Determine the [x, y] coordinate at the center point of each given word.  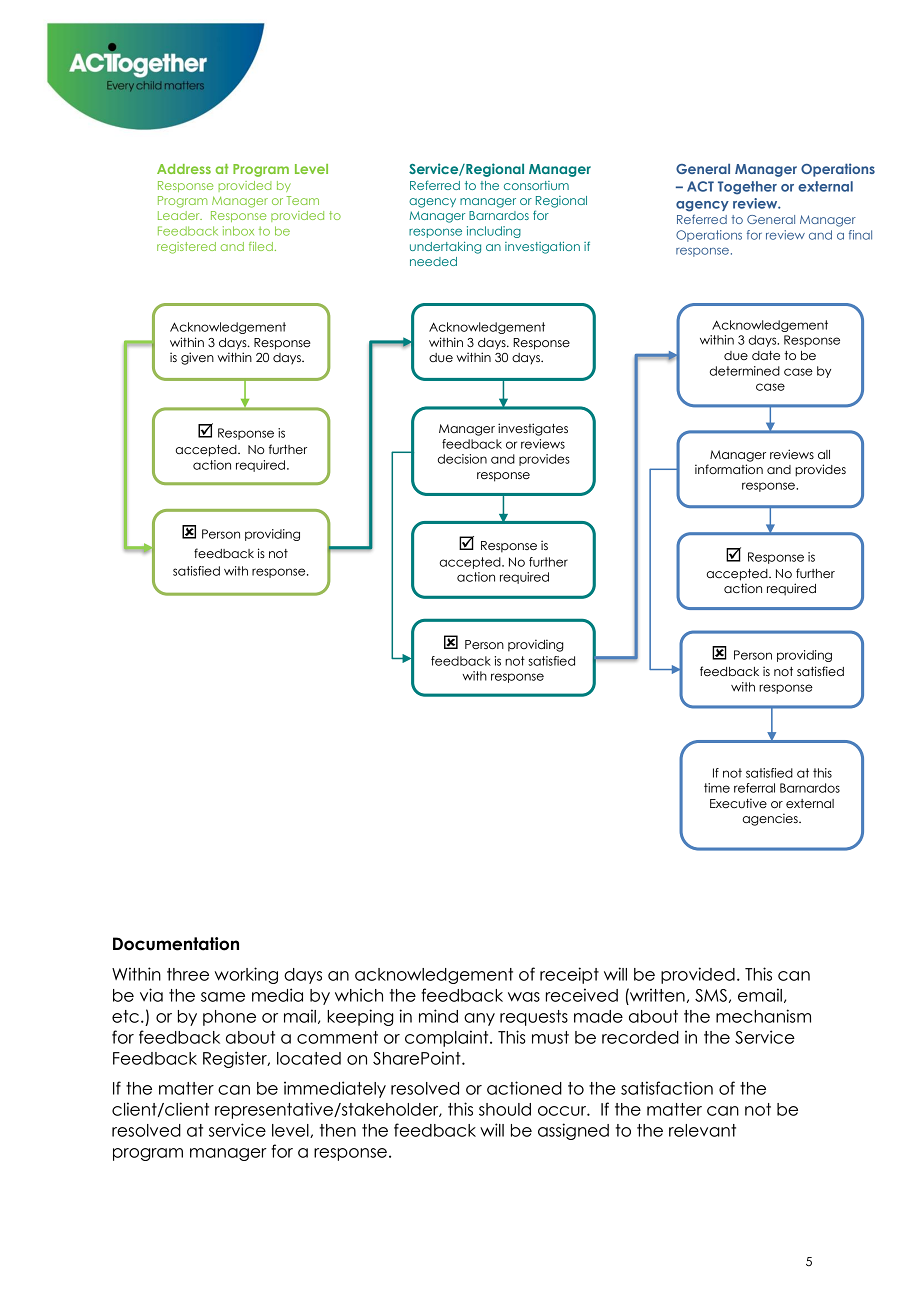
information [729, 469]
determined [745, 371]
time [717, 788]
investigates [533, 429]
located [309, 1058]
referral [754, 788]
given [197, 358]
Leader [180, 215]
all [824, 454]
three [188, 974]
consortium [536, 185]
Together [747, 188]
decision [462, 459]
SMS [711, 995]
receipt [569, 975]
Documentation [176, 944]
